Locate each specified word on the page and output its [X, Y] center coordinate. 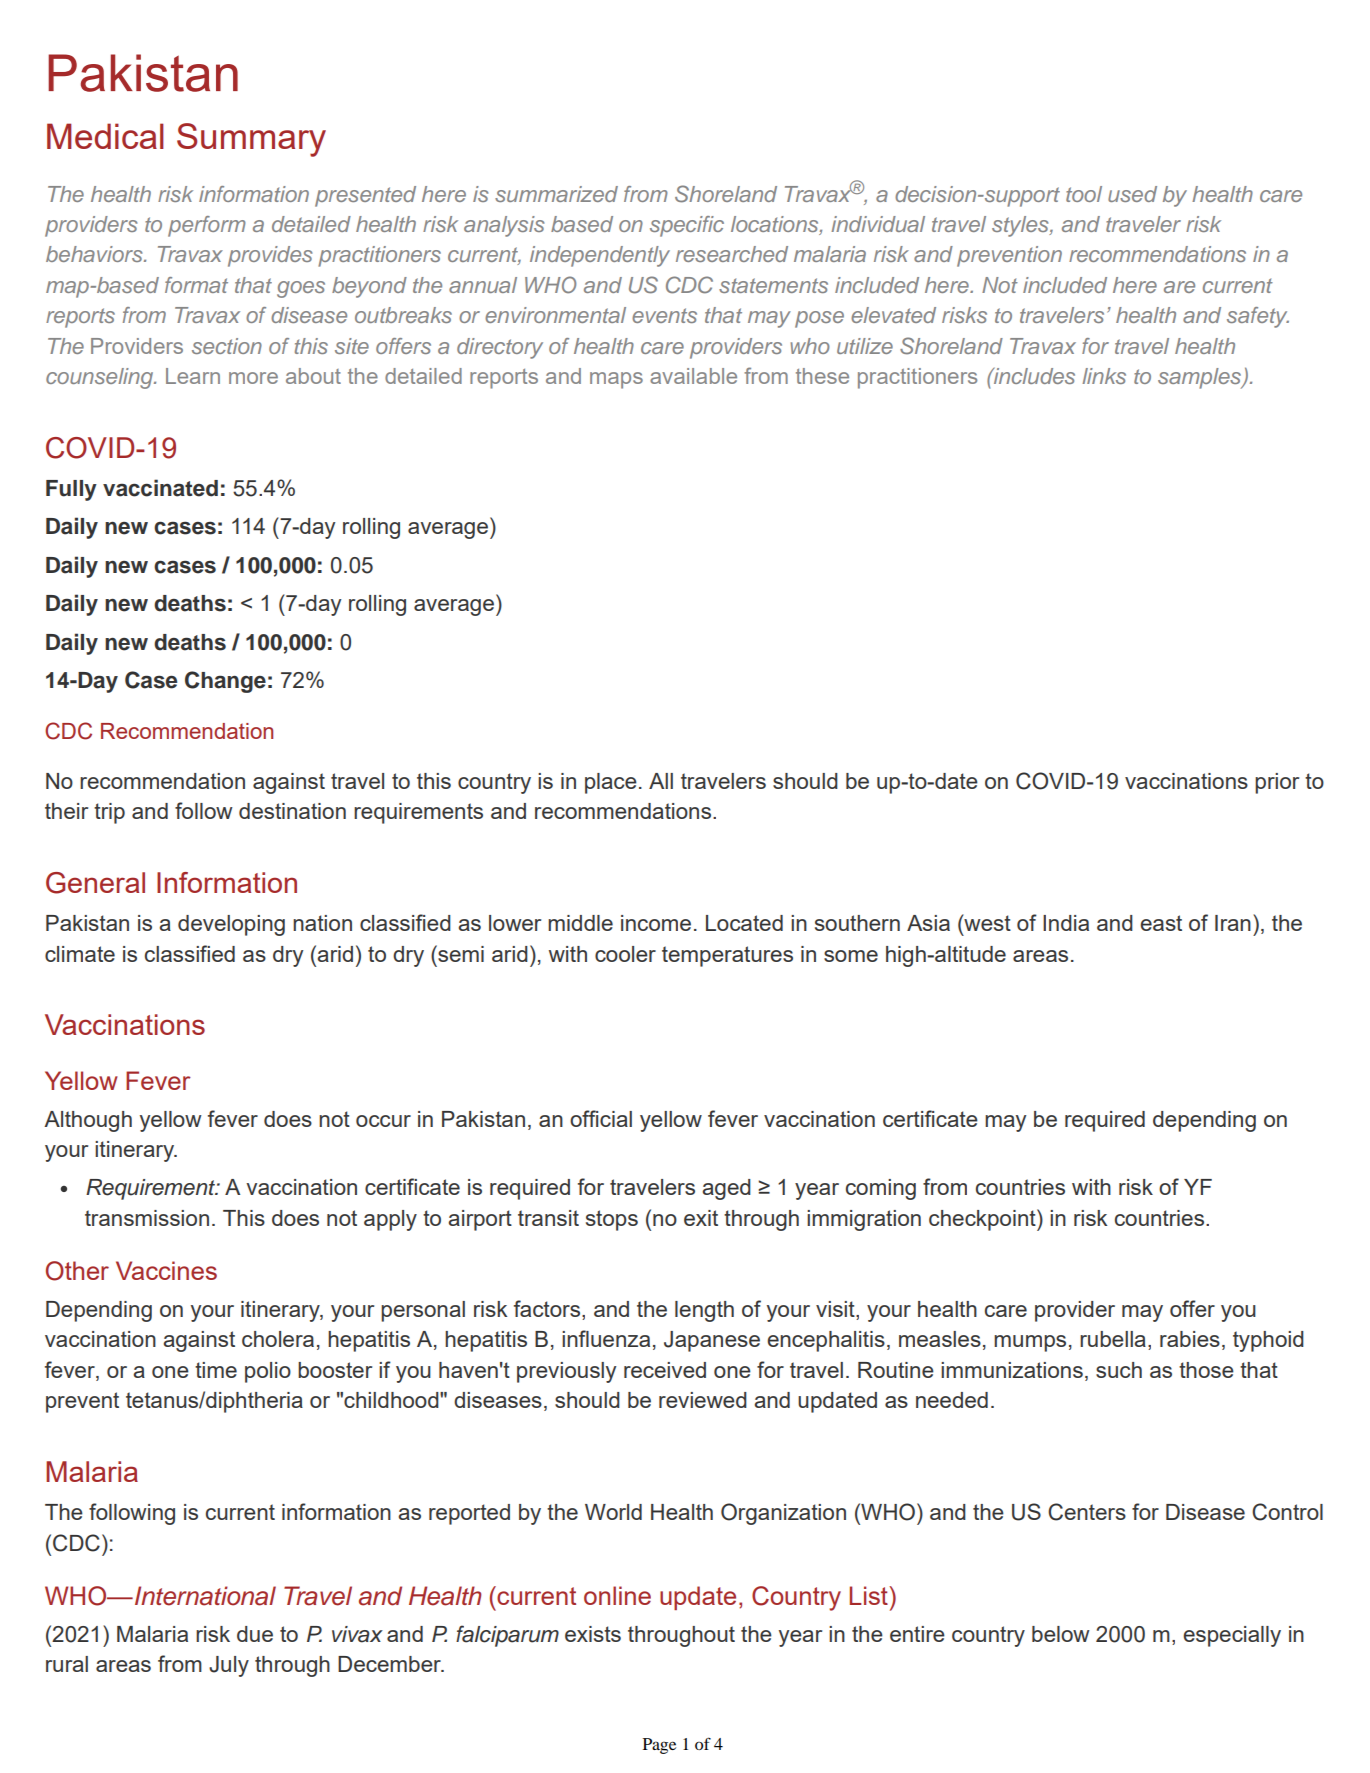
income [656, 923]
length [704, 1311]
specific [687, 226]
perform [207, 226]
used [1132, 194]
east [1161, 923]
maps [616, 380]
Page [659, 1746]
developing [231, 925]
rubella [1113, 1339]
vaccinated [160, 488]
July [229, 1666]
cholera [278, 1339]
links [1104, 376]
